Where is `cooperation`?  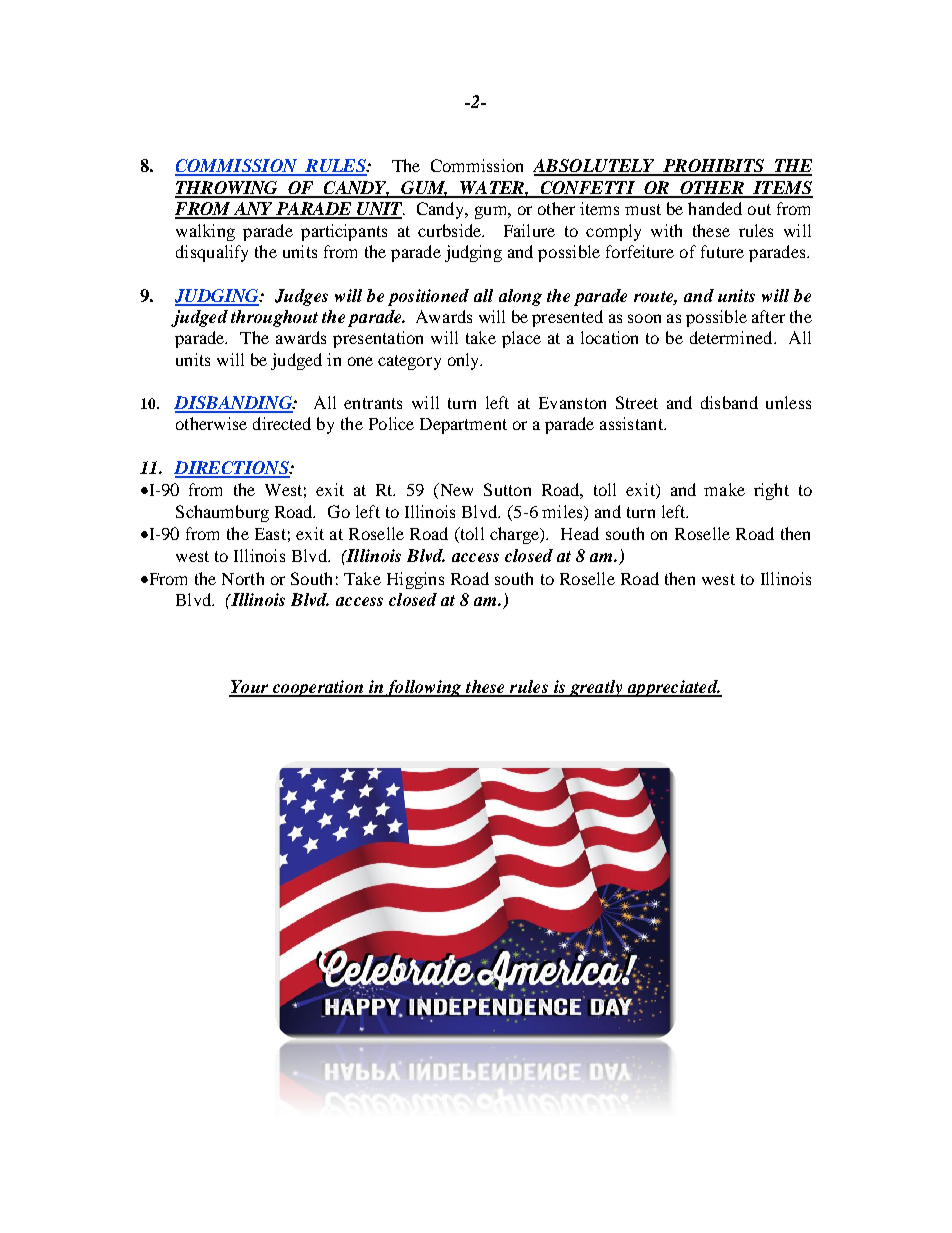 cooperation is located at coordinates (318, 688).
